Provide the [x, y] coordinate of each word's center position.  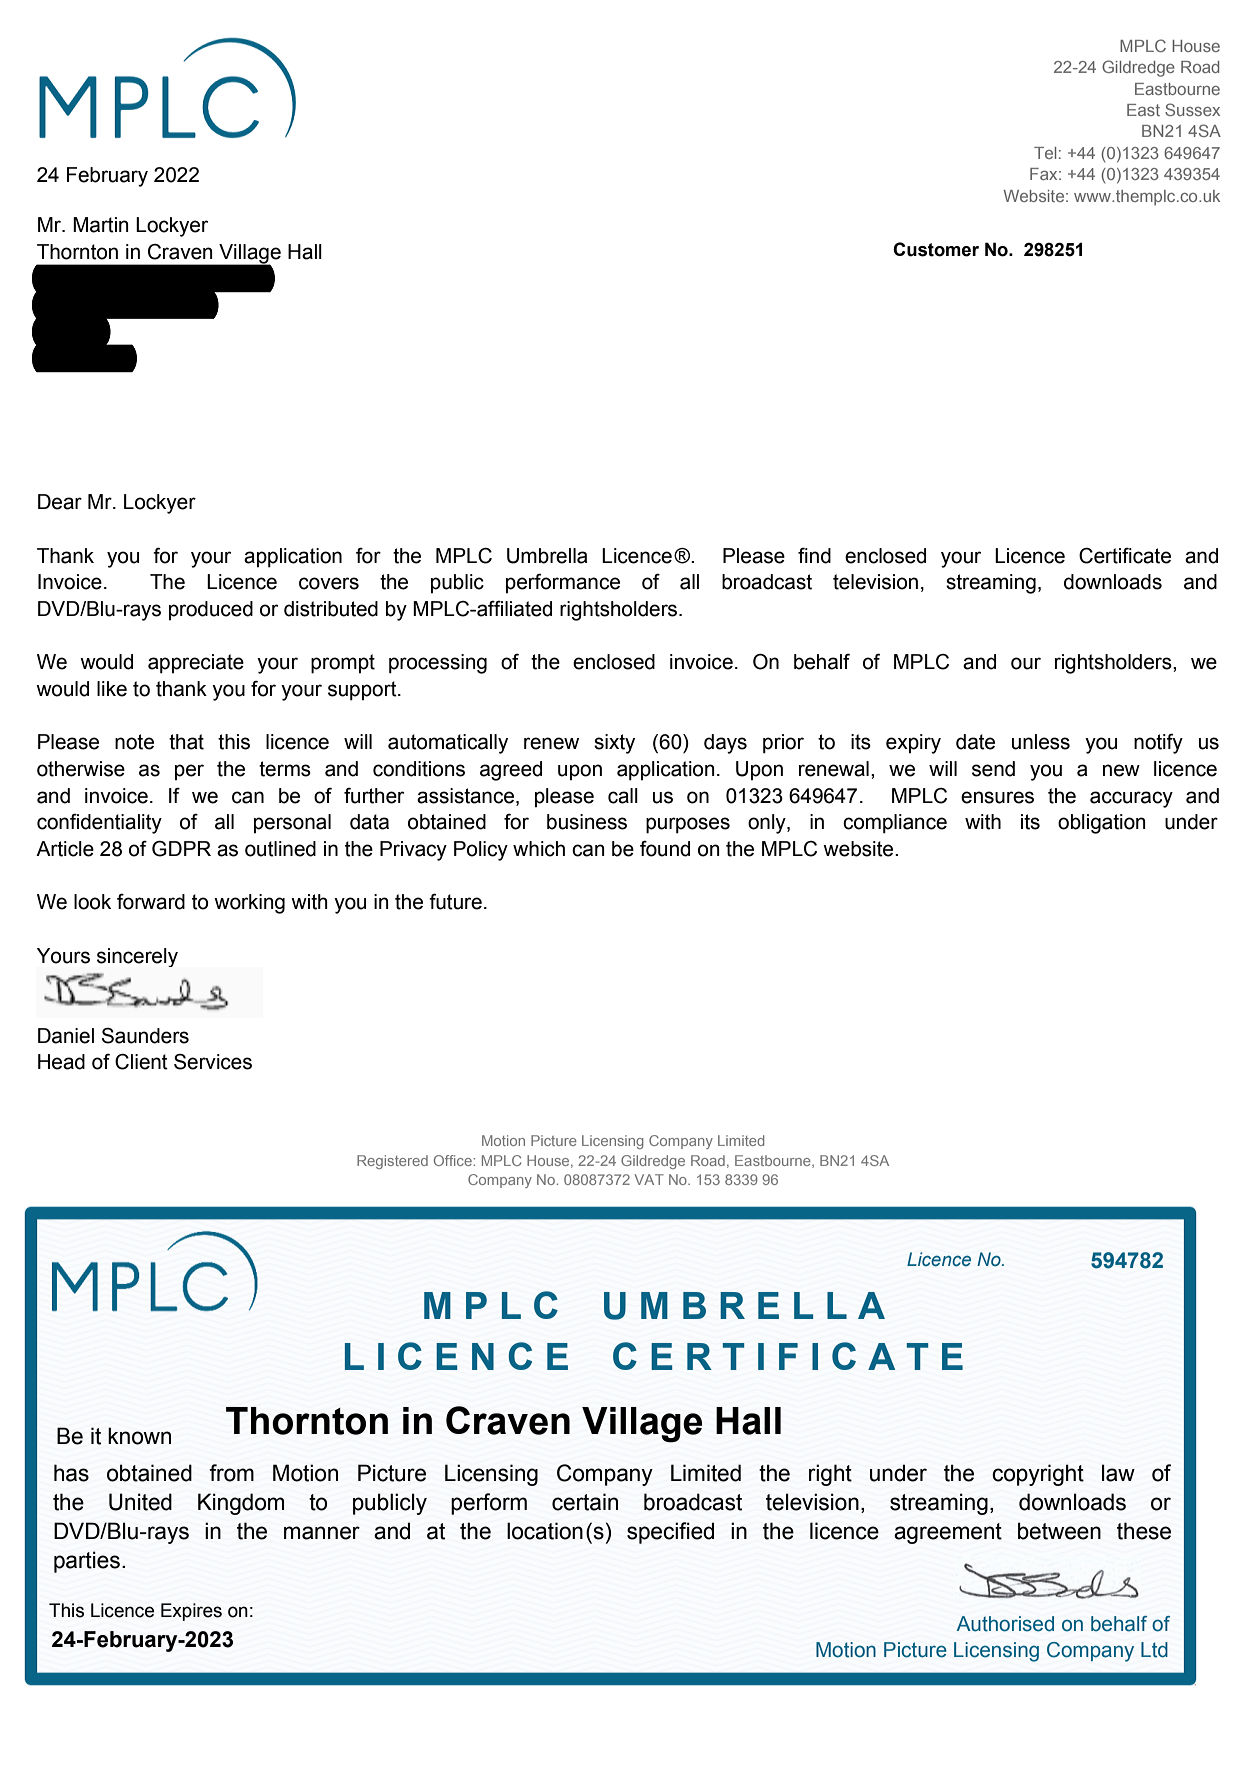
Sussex [1192, 109]
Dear [60, 502]
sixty [614, 744]
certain [585, 1502]
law [1118, 1473]
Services [213, 1062]
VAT [649, 1179]
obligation [1102, 824]
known [139, 1436]
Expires [191, 1612]
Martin [101, 225]
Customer [936, 249]
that [186, 742]
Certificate [1125, 556]
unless [1041, 742]
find [814, 556]
